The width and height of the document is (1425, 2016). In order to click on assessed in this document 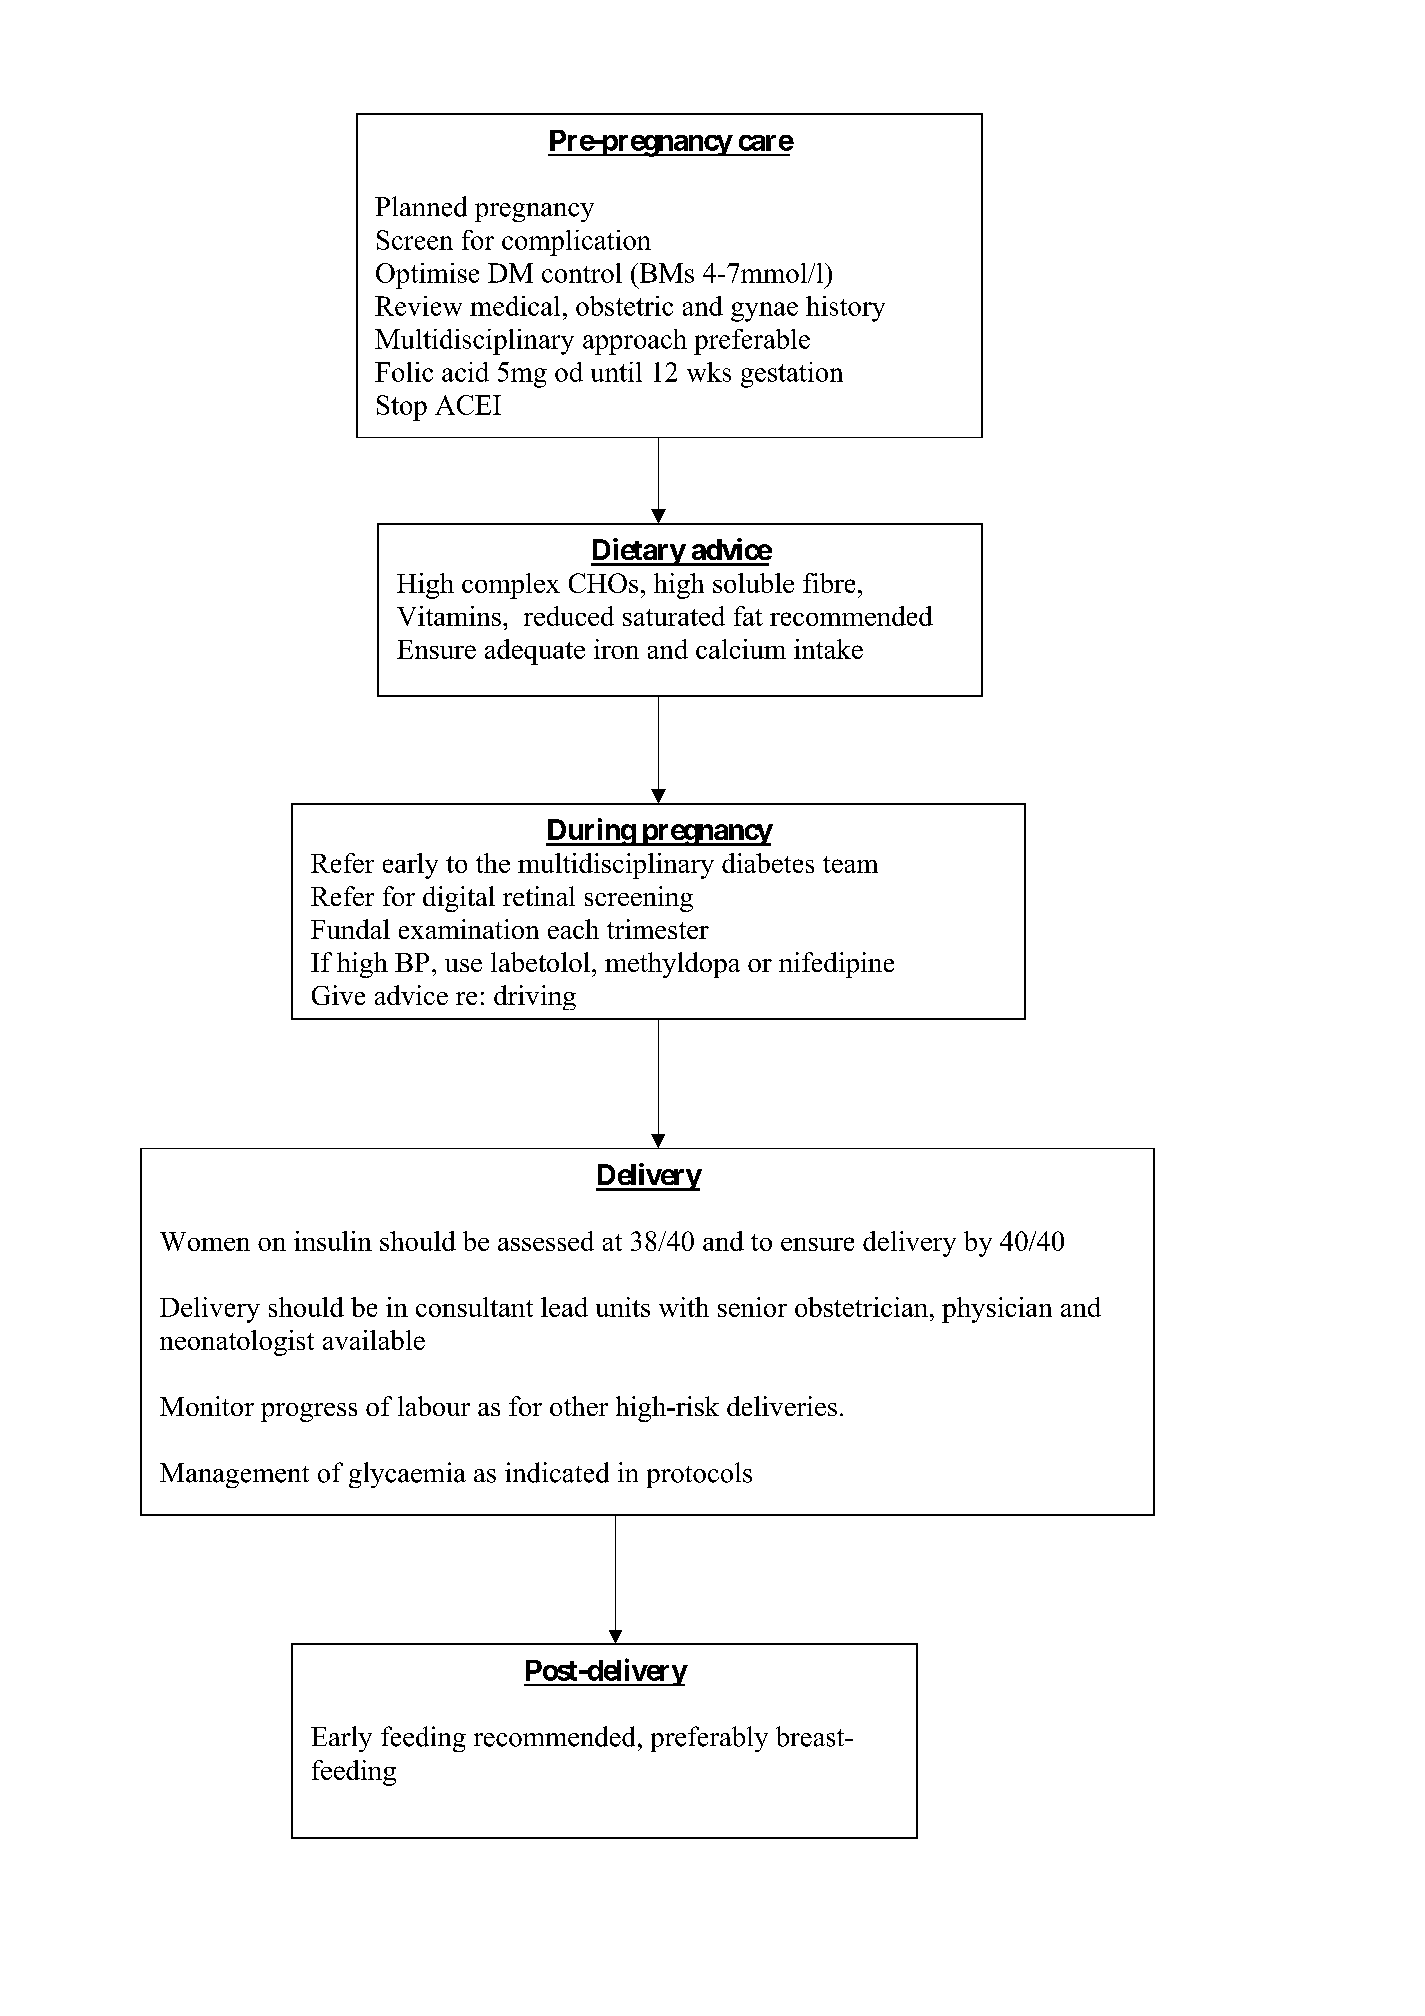, I will do `click(546, 1241)`.
